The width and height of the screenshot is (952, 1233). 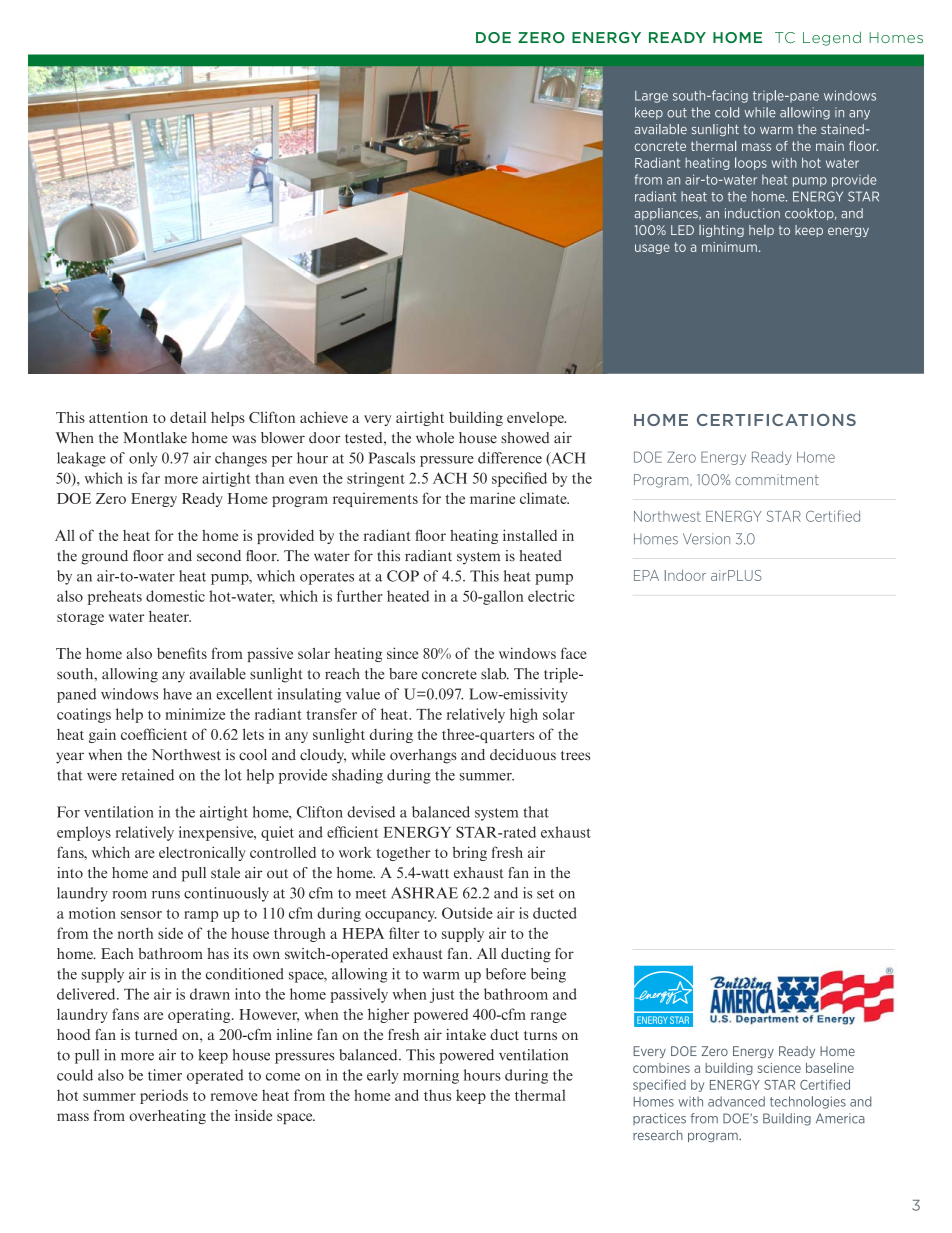 What do you see at coordinates (727, 112) in the screenshot?
I see `cold` at bounding box center [727, 112].
